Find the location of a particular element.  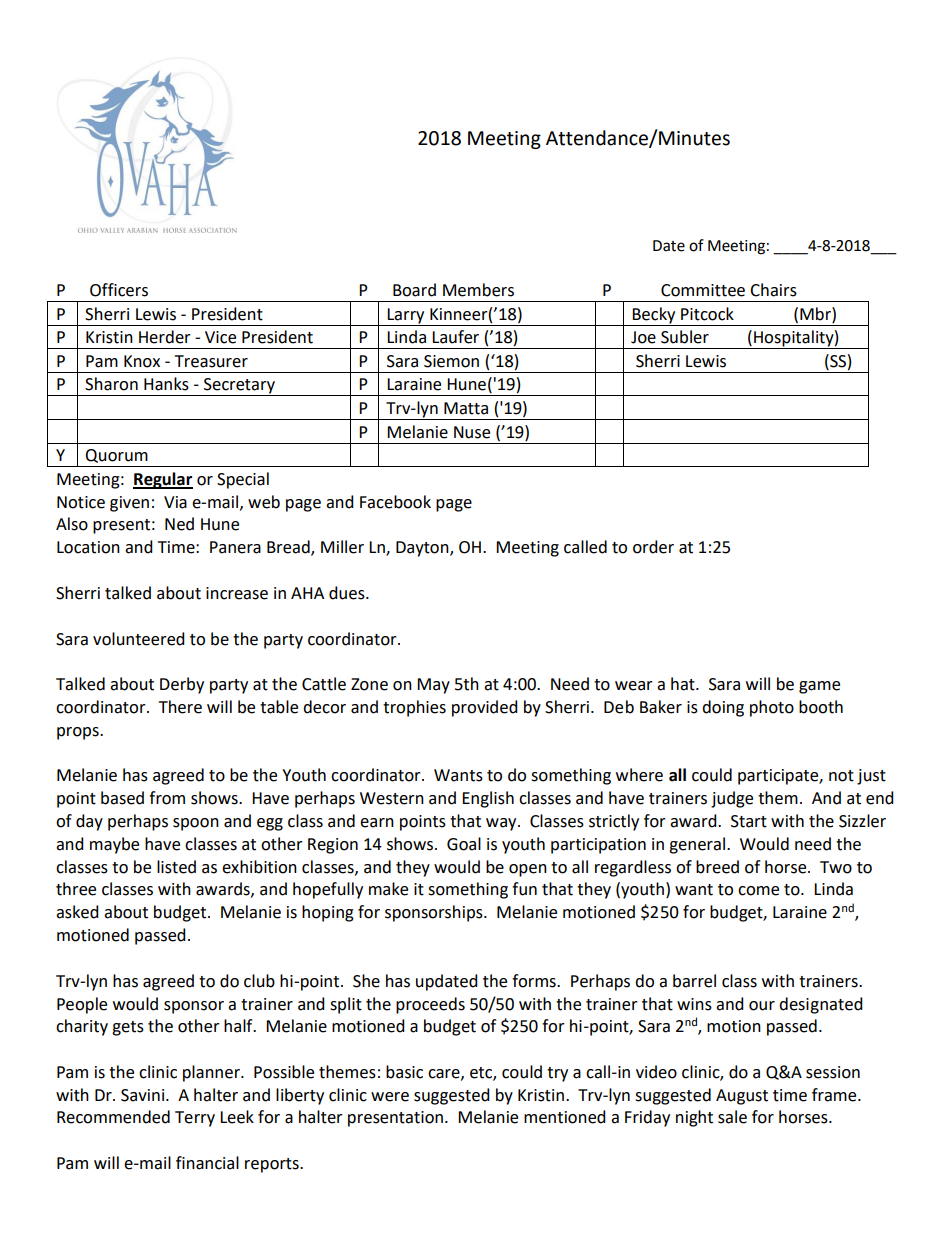

mentioned is located at coordinates (565, 1117).
